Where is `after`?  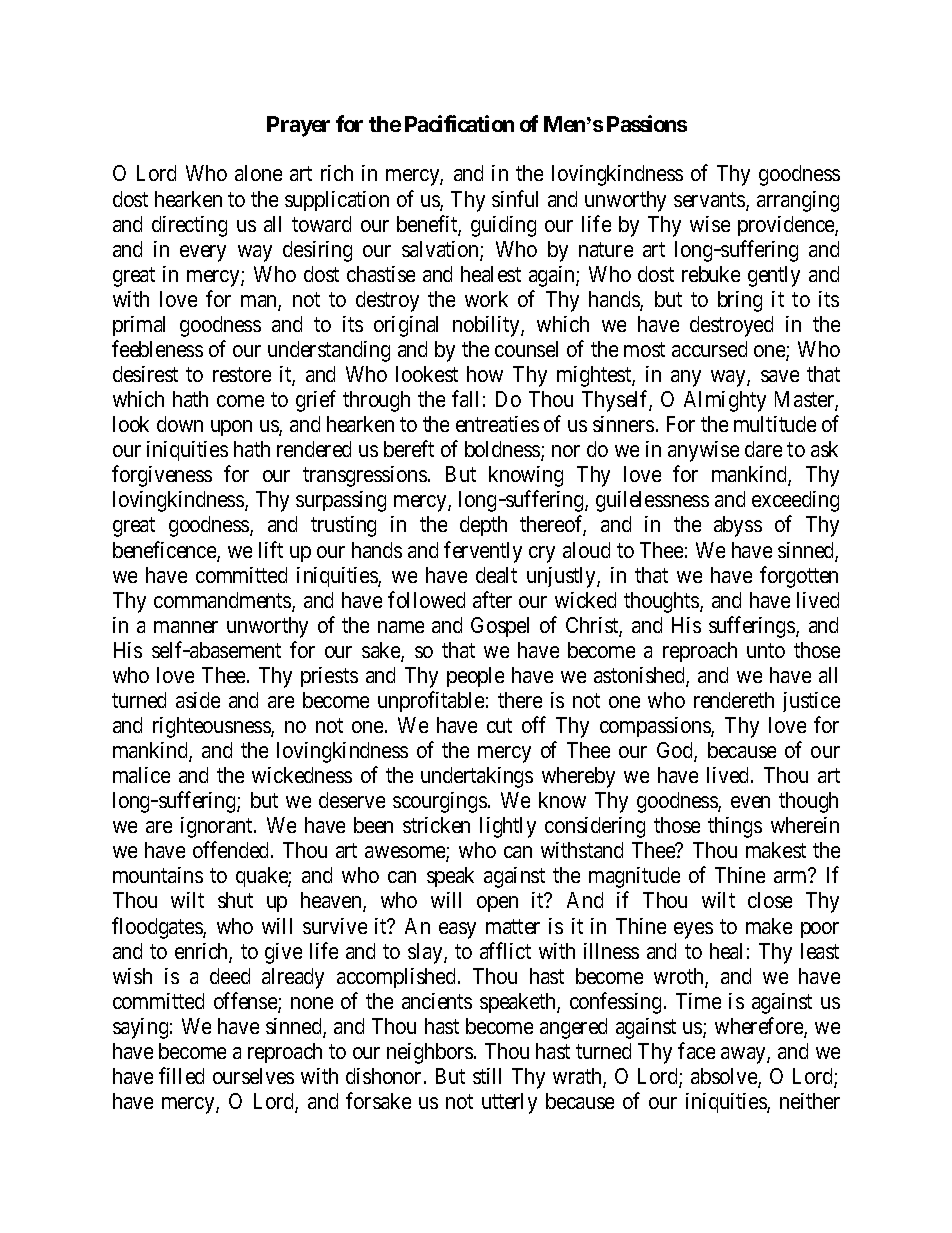
after is located at coordinates (492, 599).
